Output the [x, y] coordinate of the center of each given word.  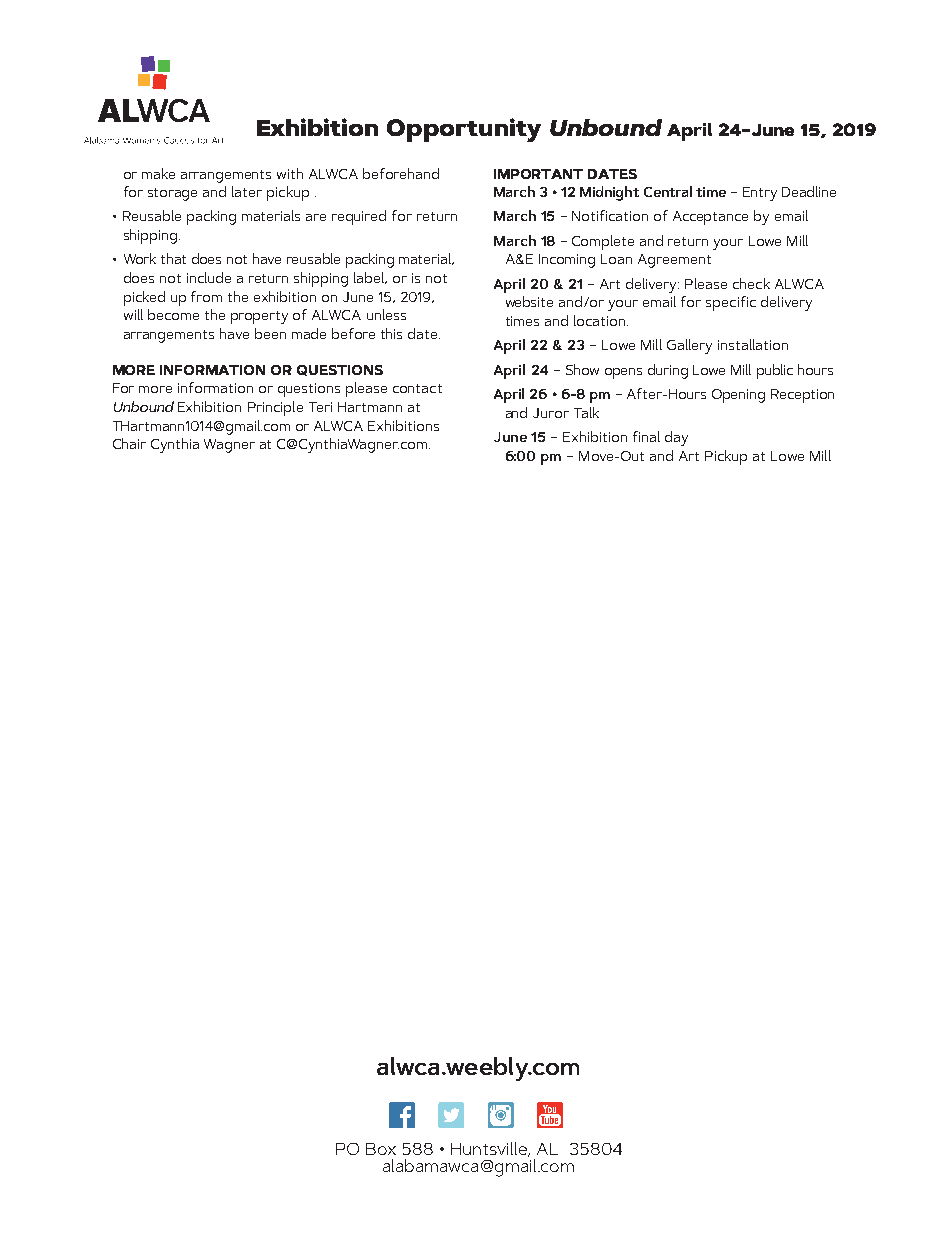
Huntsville [490, 1149]
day [676, 438]
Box [381, 1149]
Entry [760, 194]
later [247, 191]
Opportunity [464, 130]
